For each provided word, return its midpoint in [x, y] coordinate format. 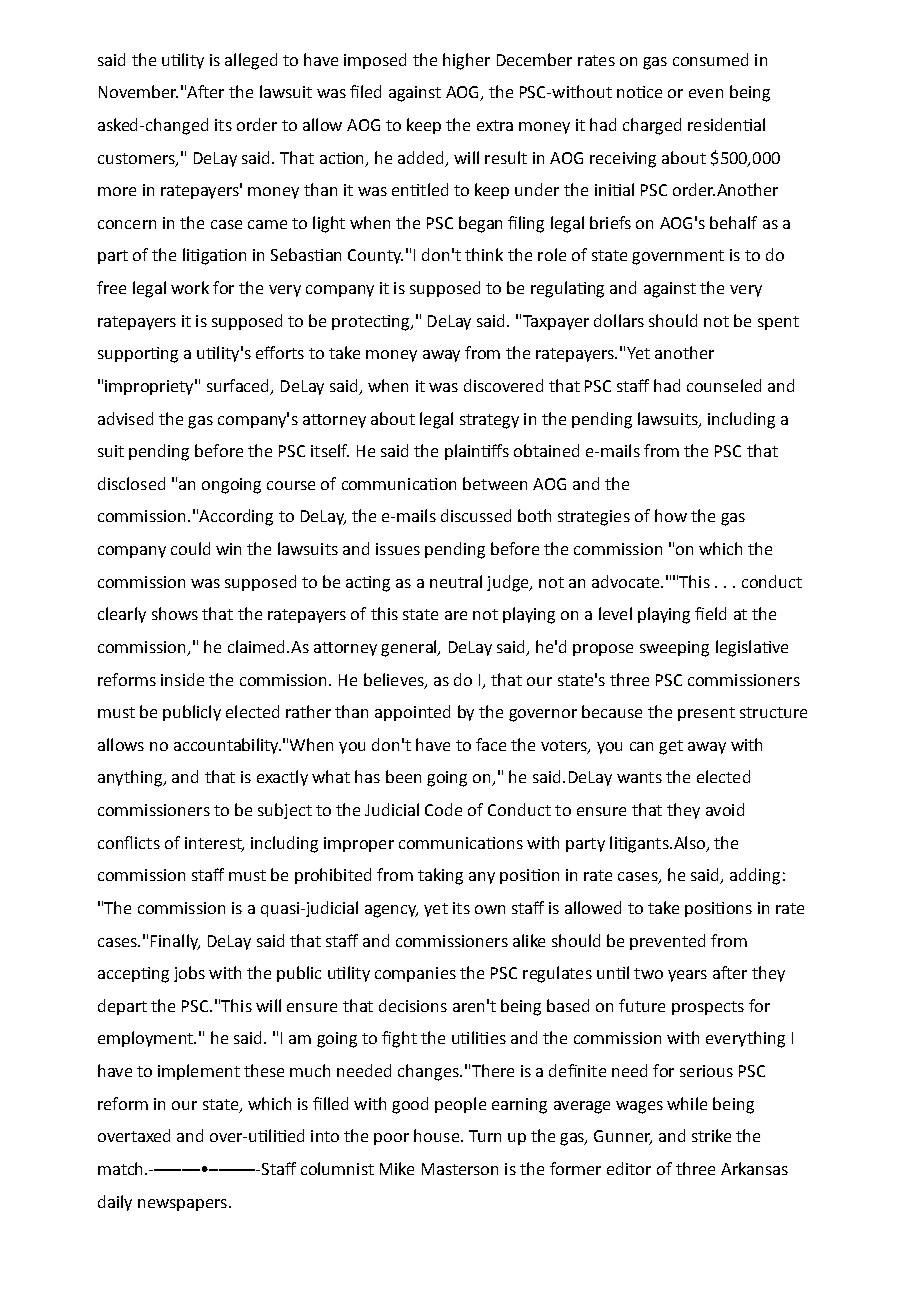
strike [711, 1135]
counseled [724, 385]
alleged [251, 61]
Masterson [460, 1169]
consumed [710, 59]
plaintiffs [477, 452]
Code [443, 809]
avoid [725, 809]
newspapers [182, 1205]
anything [131, 778]
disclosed [131, 483]
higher [466, 61]
